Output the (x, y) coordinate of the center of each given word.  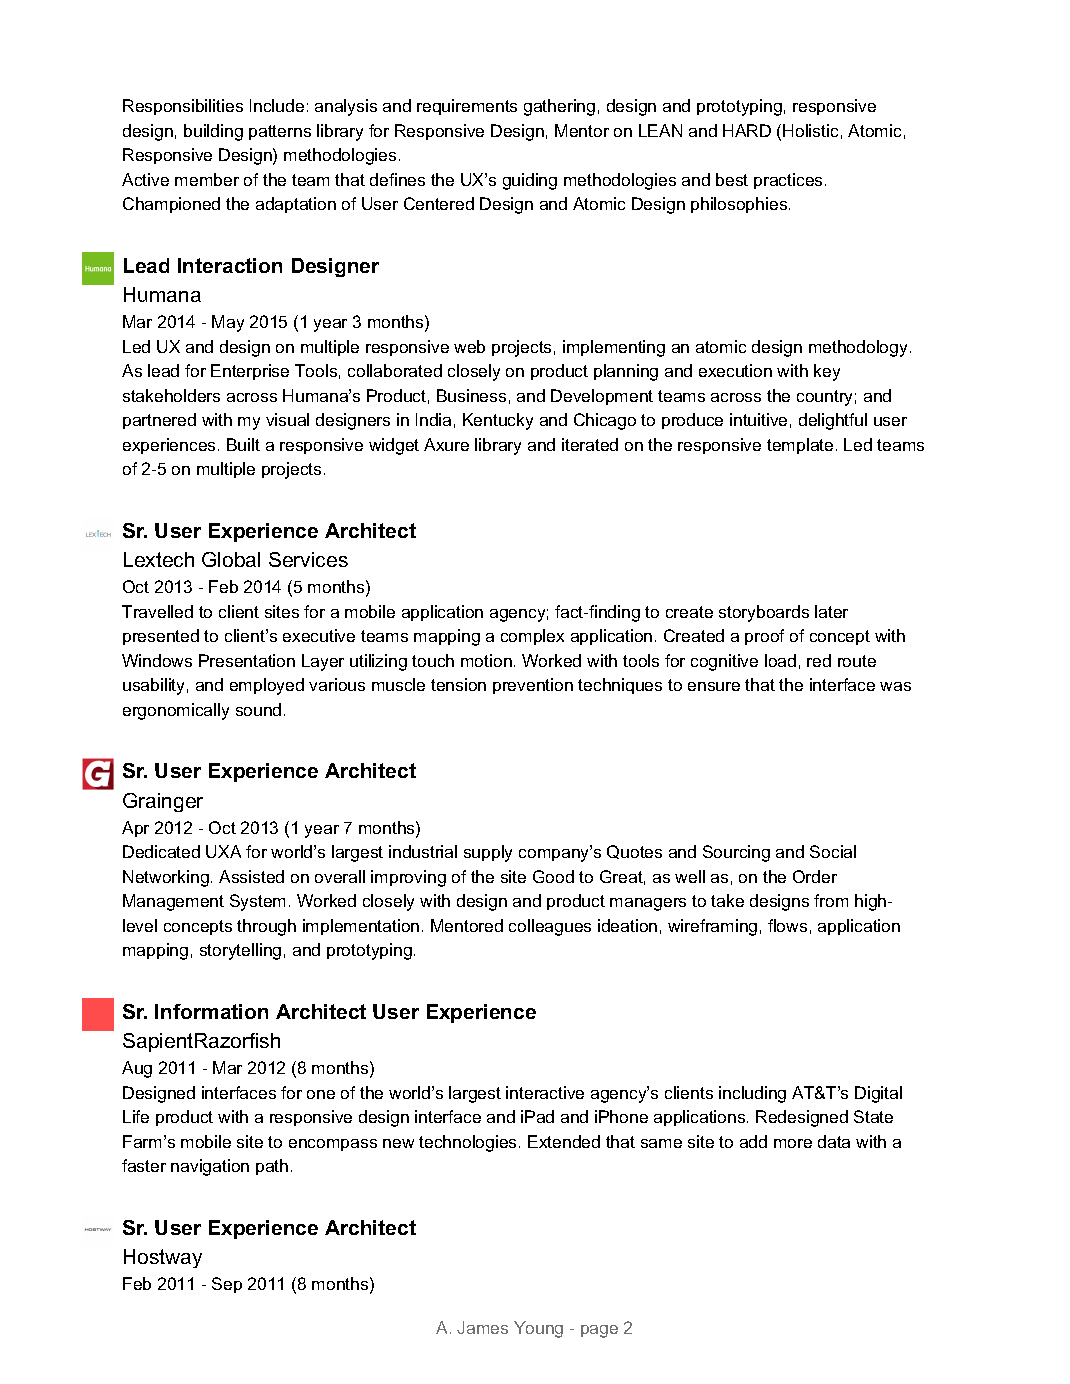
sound (258, 709)
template (800, 446)
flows (787, 925)
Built (243, 444)
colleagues (550, 927)
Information (211, 1011)
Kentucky (498, 421)
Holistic (810, 130)
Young (538, 1329)
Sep (227, 1285)
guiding (530, 181)
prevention (533, 686)
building (213, 132)
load (780, 660)
